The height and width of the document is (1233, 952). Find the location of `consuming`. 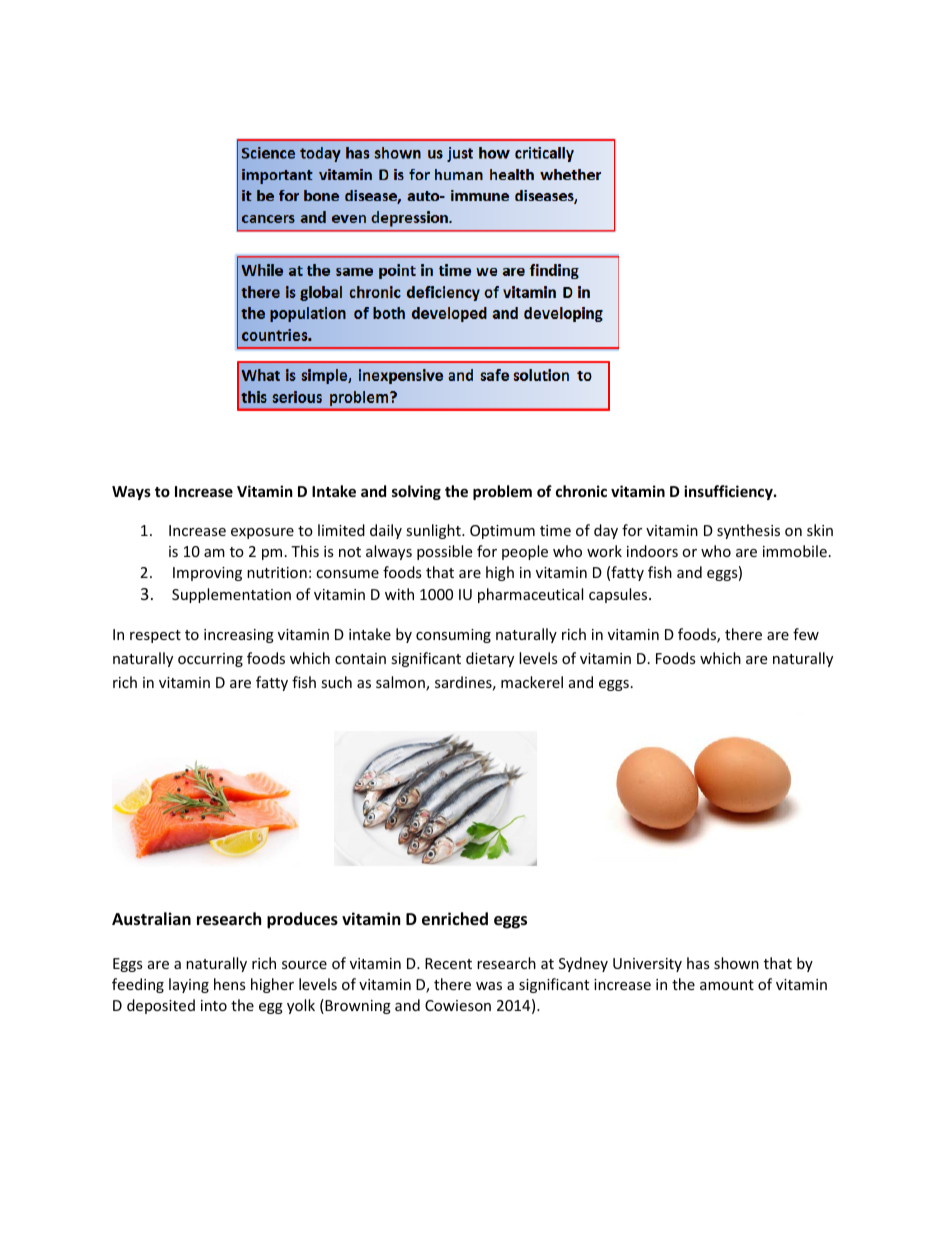

consuming is located at coordinates (453, 636).
